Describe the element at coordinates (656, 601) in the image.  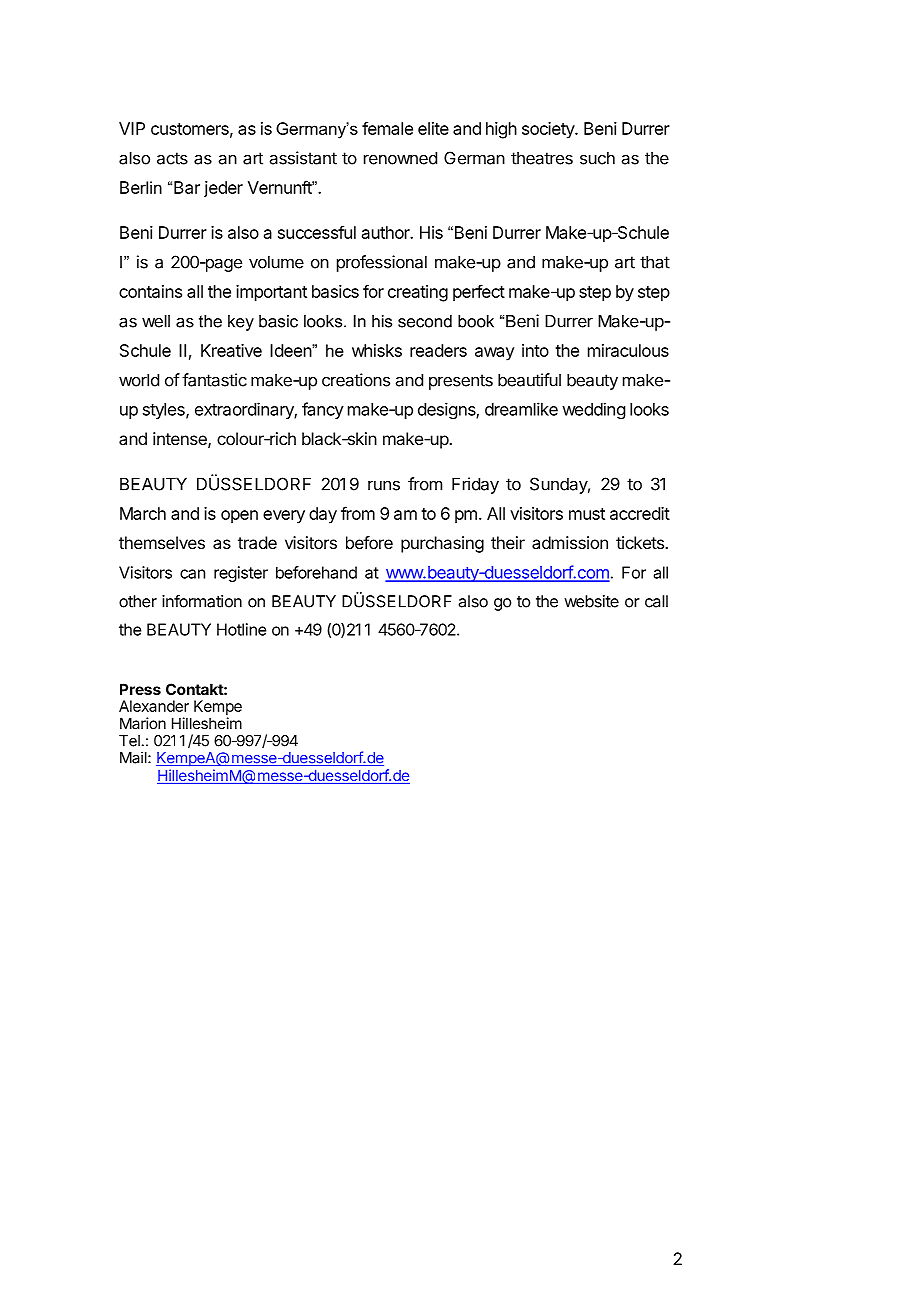
I see `call` at that location.
